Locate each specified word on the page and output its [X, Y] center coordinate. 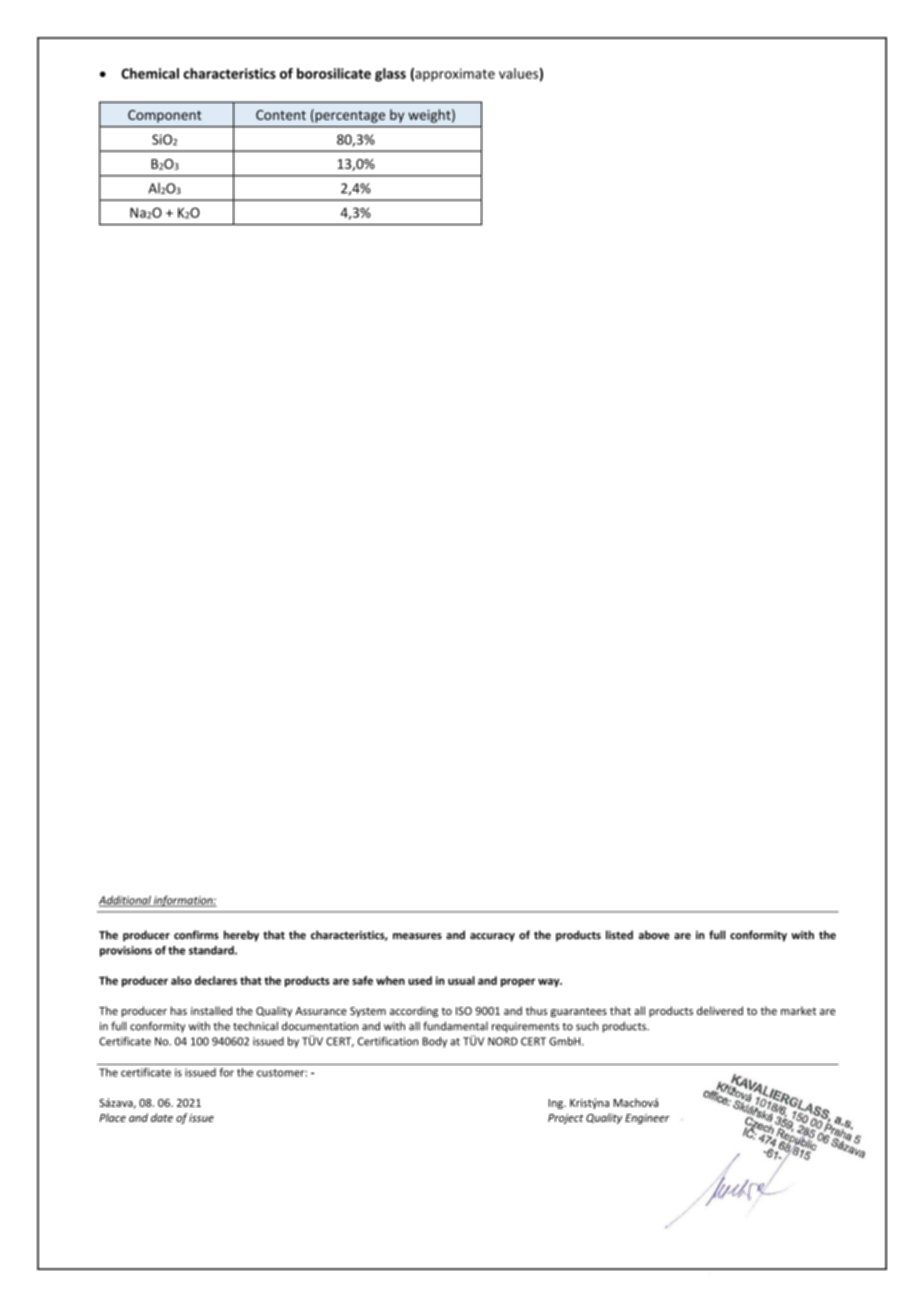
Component [165, 116]
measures [417, 936]
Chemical [150, 73]
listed [619, 935]
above [654, 935]
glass [390, 75]
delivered [720, 1010]
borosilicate [334, 73]
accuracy [492, 937]
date [162, 1117]
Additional [126, 901]
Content [281, 115]
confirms [196, 935]
